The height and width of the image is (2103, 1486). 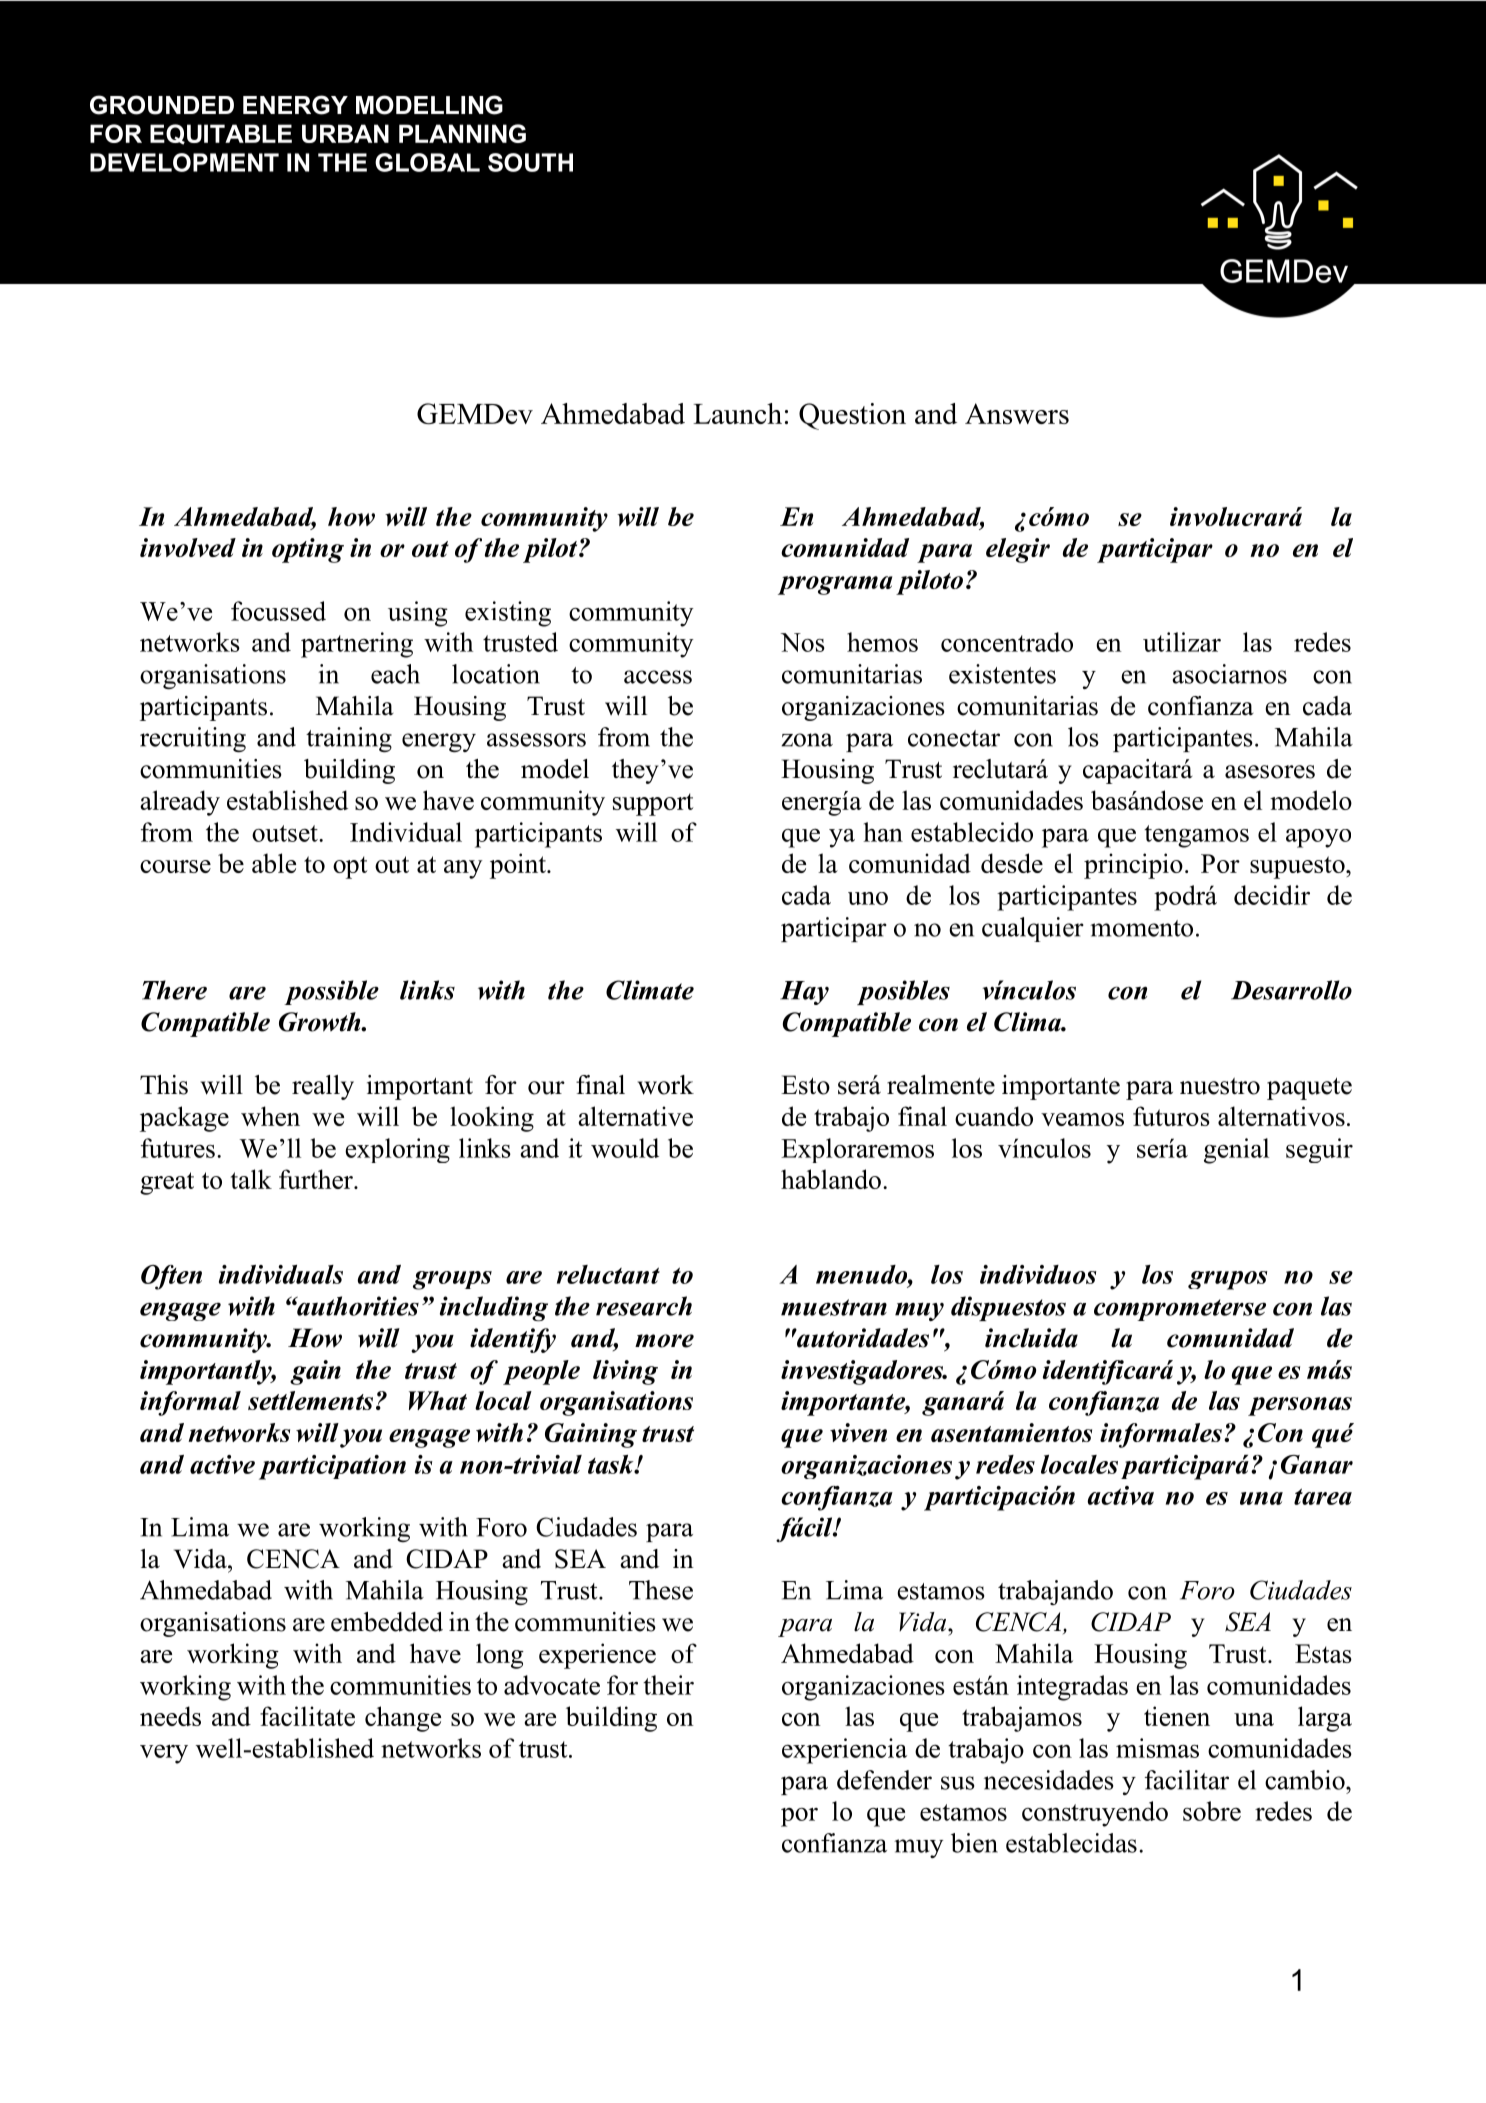 I want to click on programa, so click(x=835, y=585).
